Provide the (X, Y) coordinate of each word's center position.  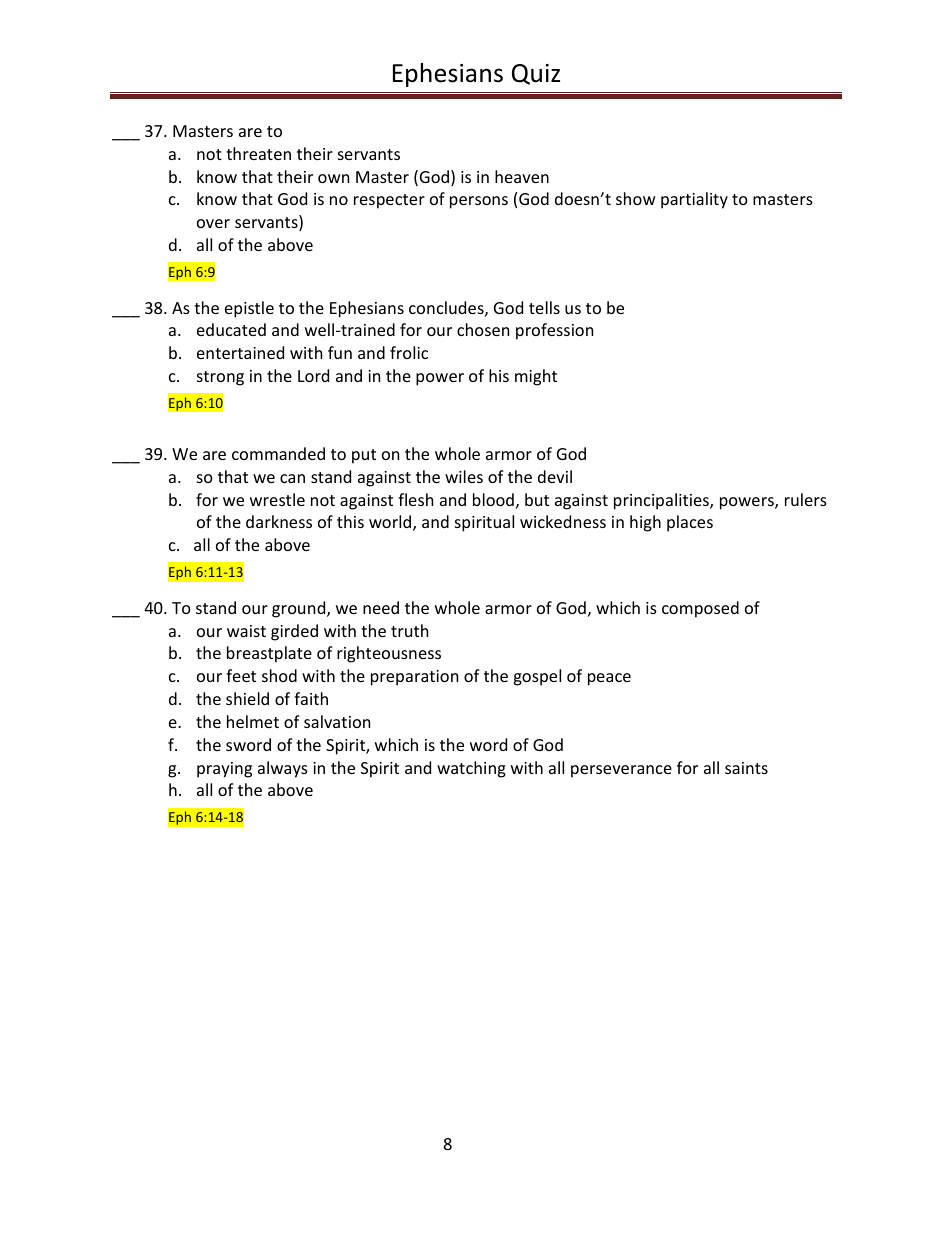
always (283, 769)
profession (554, 331)
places (690, 523)
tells (544, 307)
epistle (249, 309)
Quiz (536, 74)
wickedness (563, 521)
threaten (258, 153)
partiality (694, 200)
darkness (279, 521)
